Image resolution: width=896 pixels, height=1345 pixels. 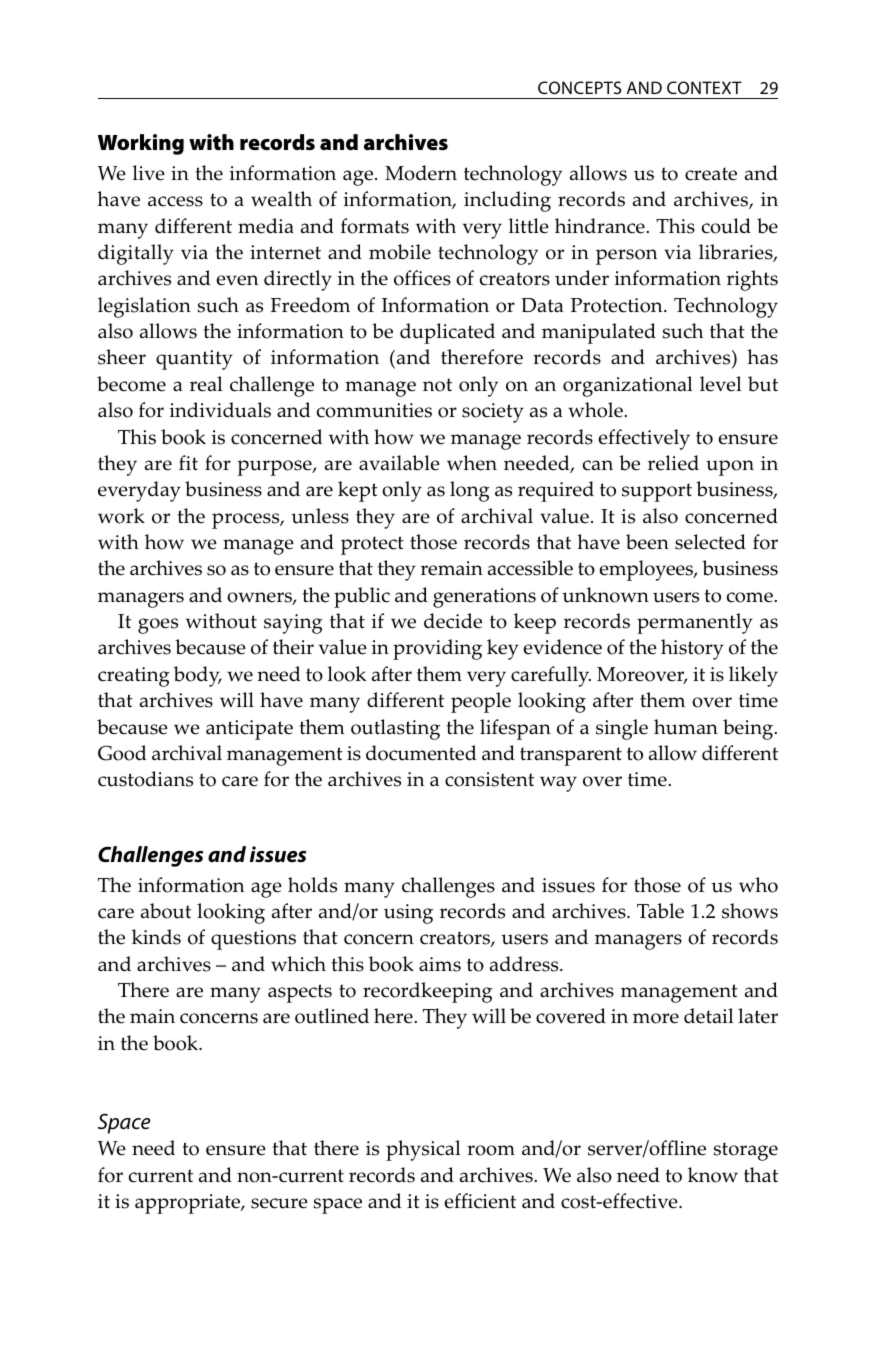 I want to click on custodians, so click(x=145, y=779).
